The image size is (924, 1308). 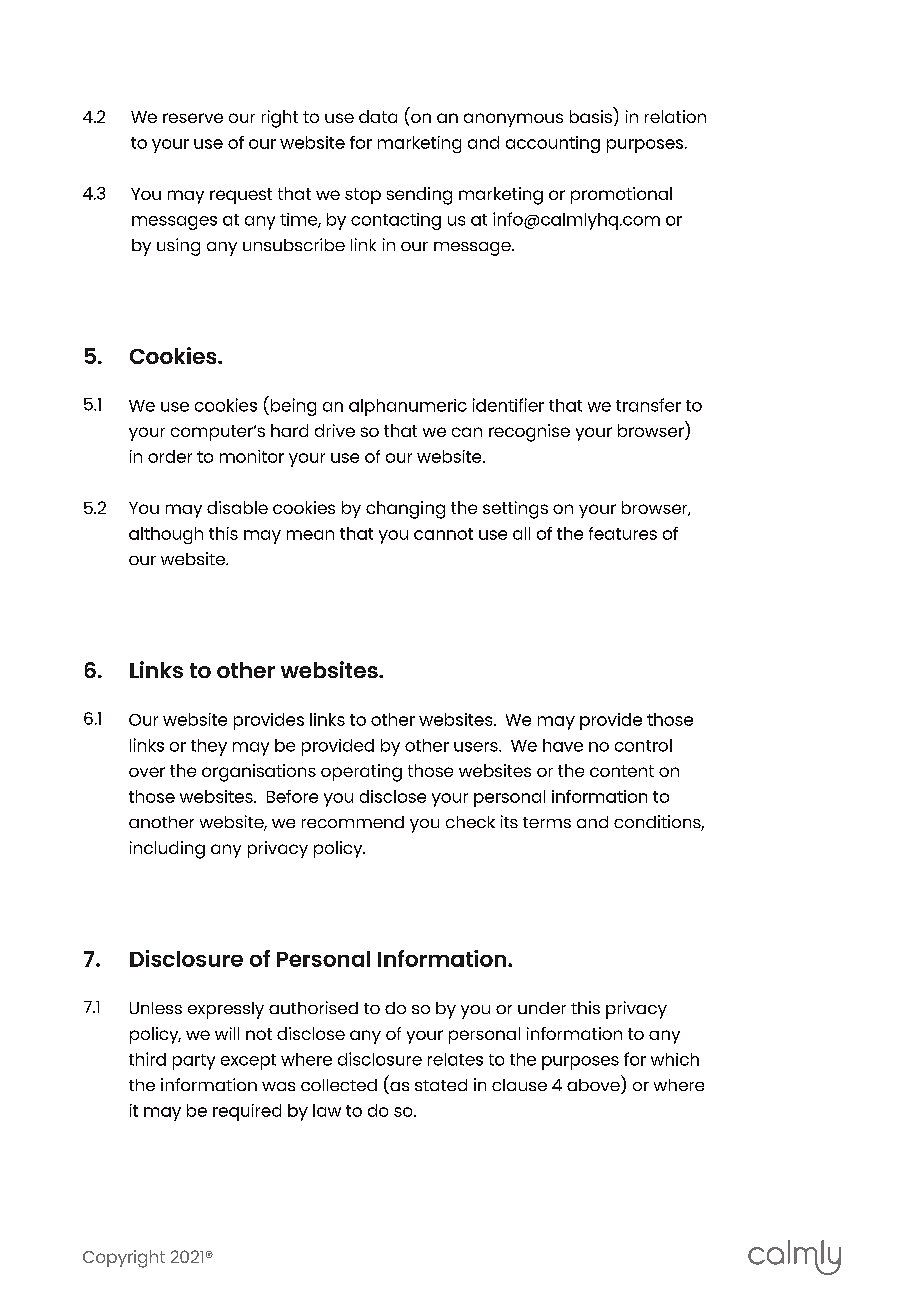 I want to click on above, so click(x=594, y=1086).
